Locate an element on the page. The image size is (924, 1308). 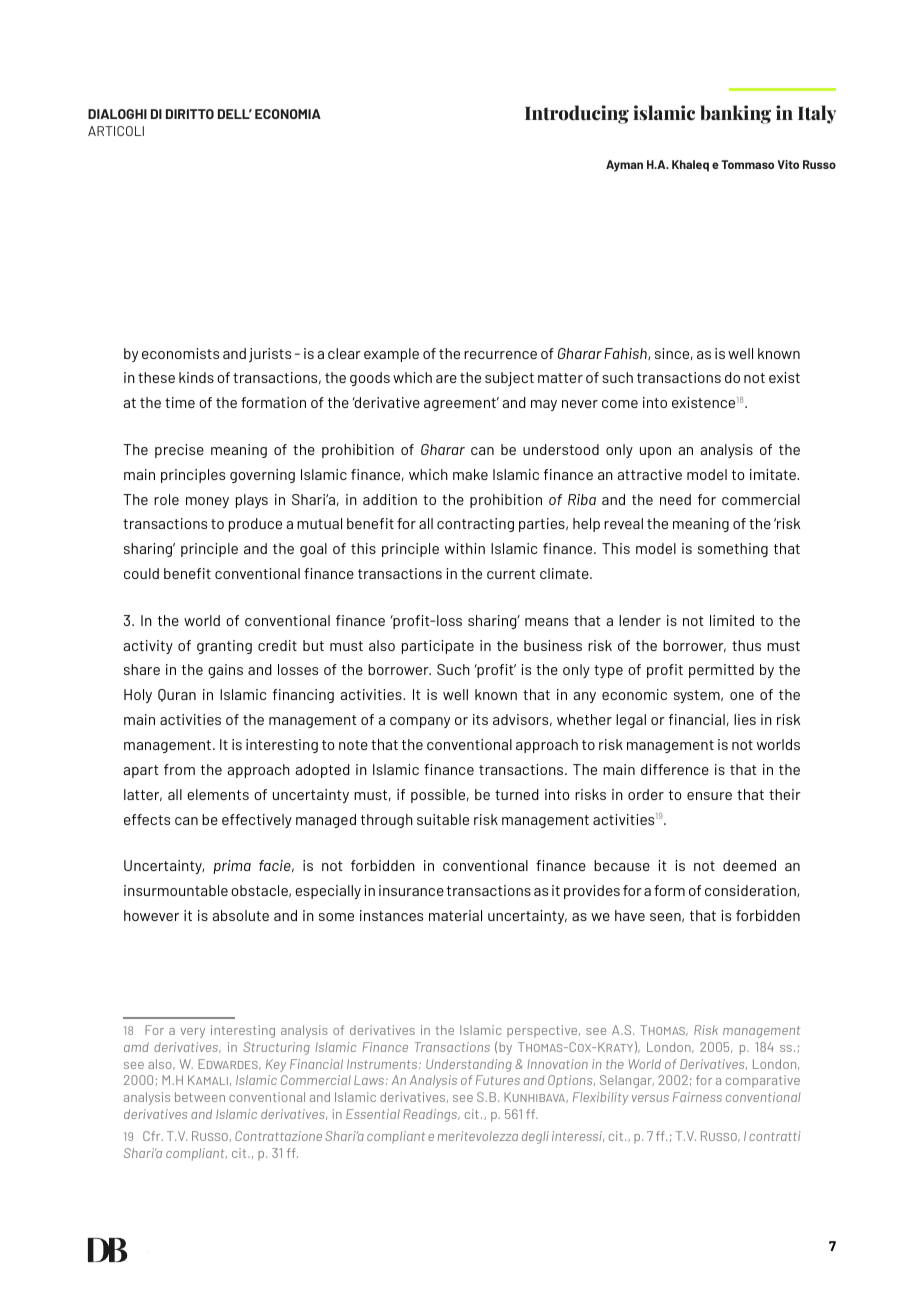
limited is located at coordinates (732, 620).
